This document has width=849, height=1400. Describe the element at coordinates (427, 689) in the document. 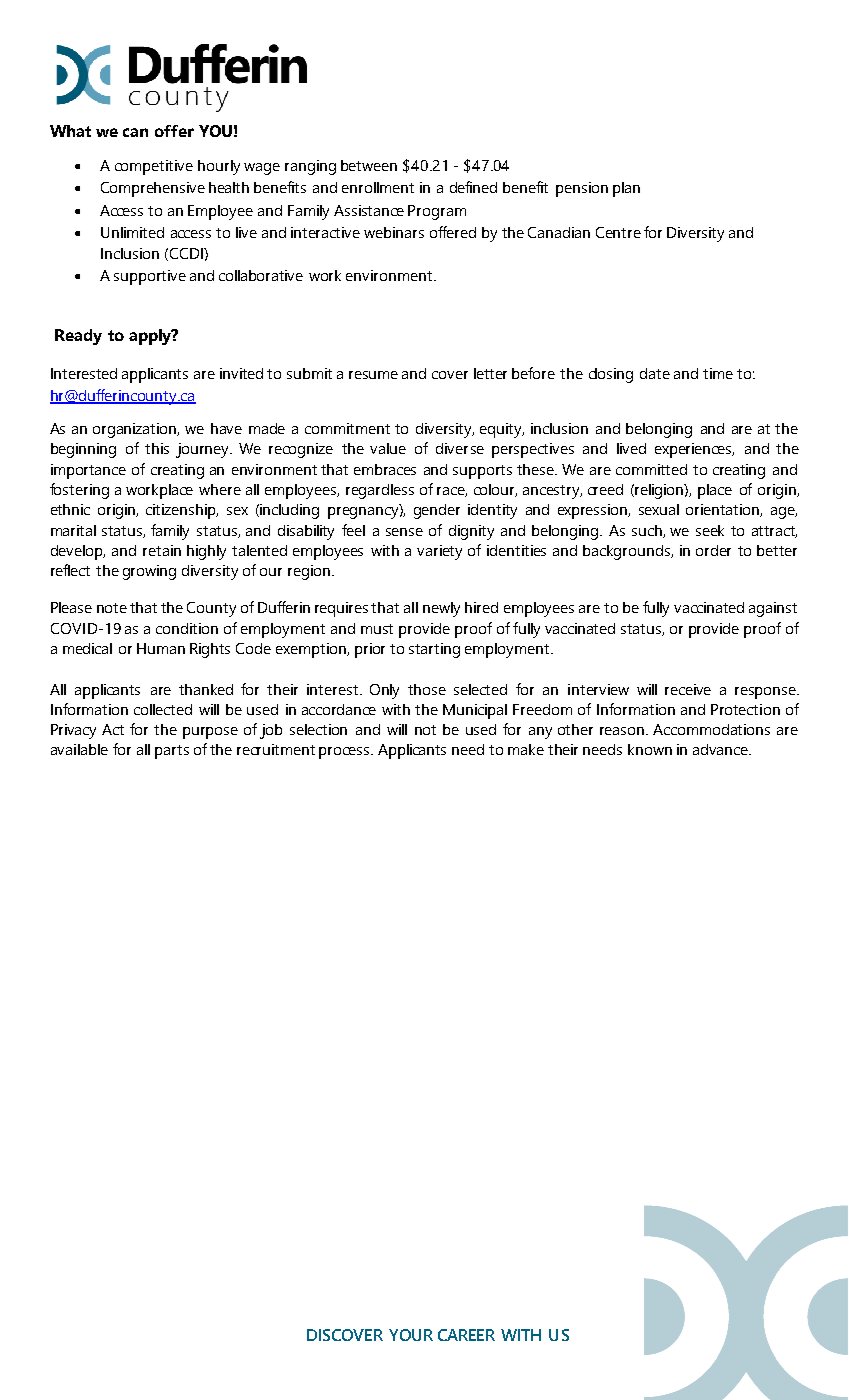

I see `those` at that location.
